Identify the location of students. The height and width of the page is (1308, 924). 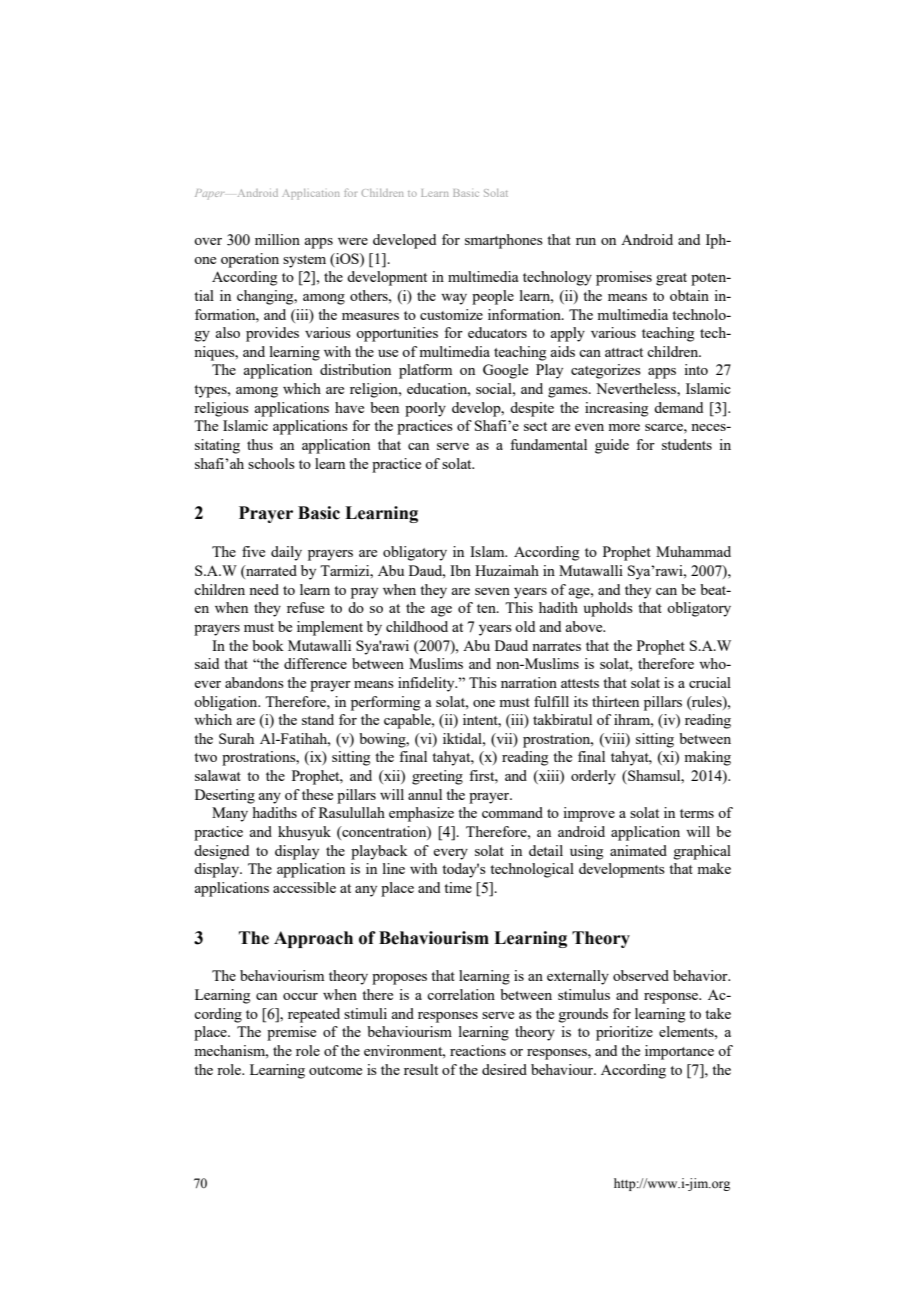
(687, 444).
